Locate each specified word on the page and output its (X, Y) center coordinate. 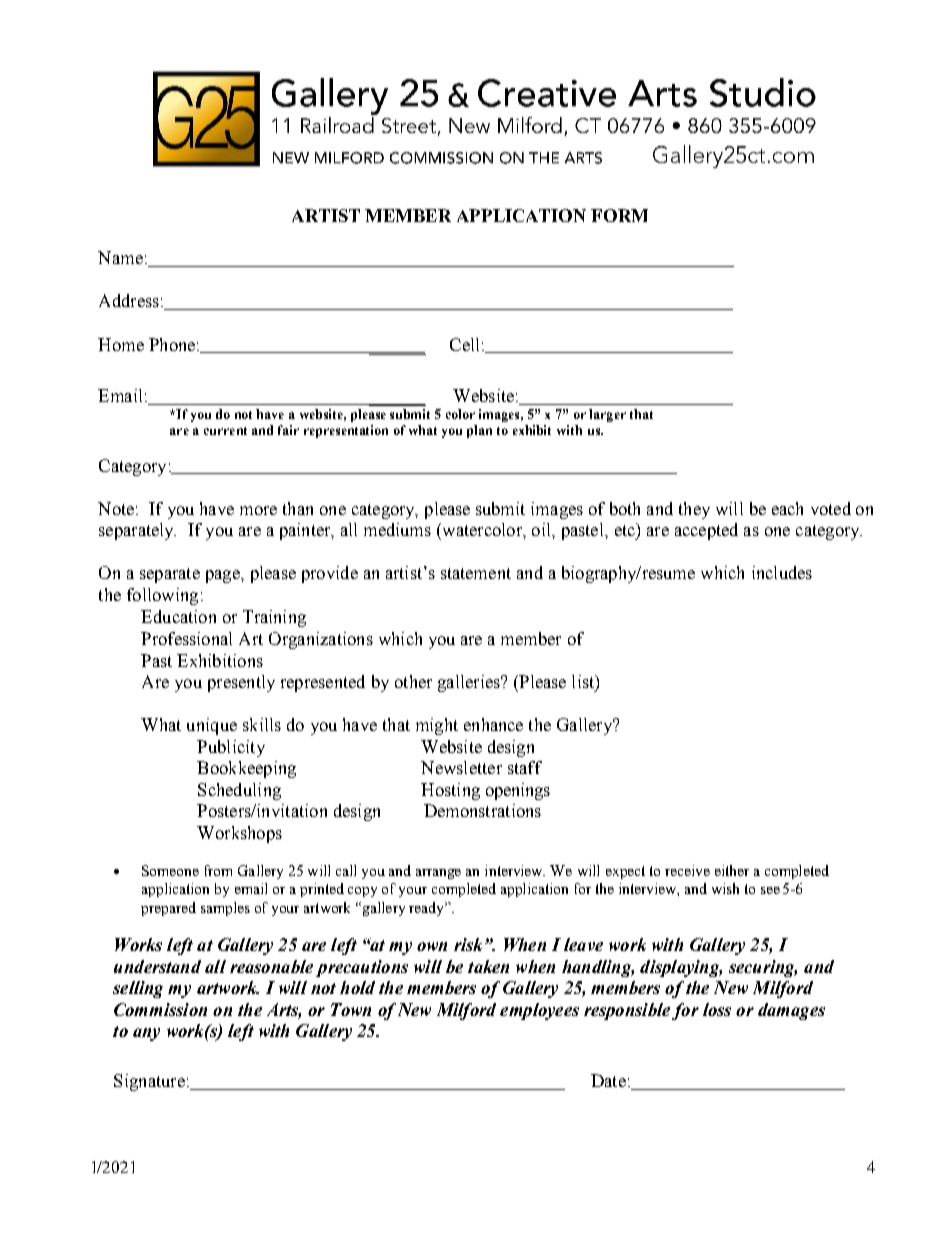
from (218, 870)
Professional (186, 638)
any (146, 1034)
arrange (438, 874)
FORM (619, 215)
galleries (470, 683)
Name (120, 257)
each (787, 508)
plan (479, 431)
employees (539, 1011)
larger (607, 415)
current (225, 431)
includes (782, 572)
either (732, 870)
